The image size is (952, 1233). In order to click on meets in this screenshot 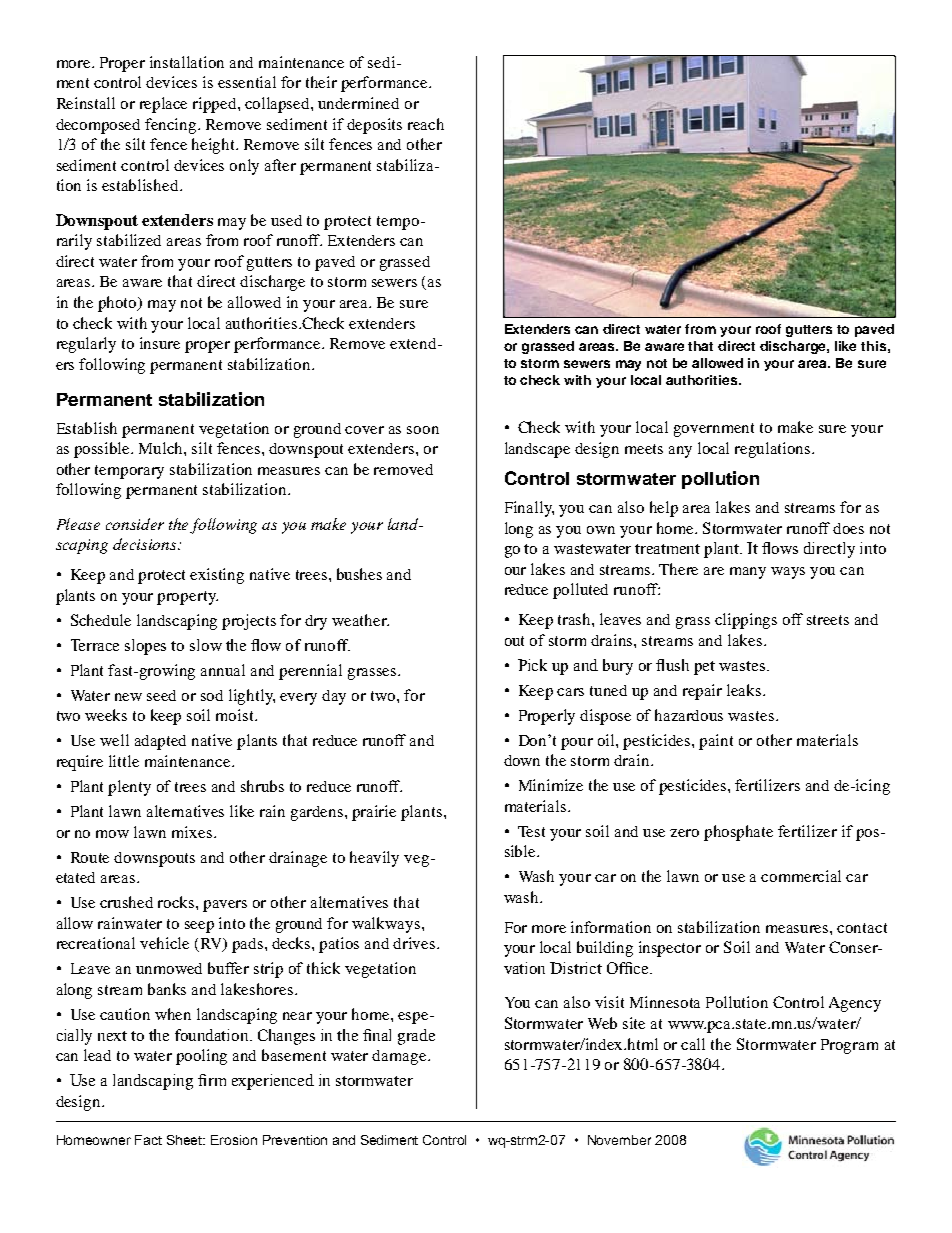, I will do `click(644, 449)`.
